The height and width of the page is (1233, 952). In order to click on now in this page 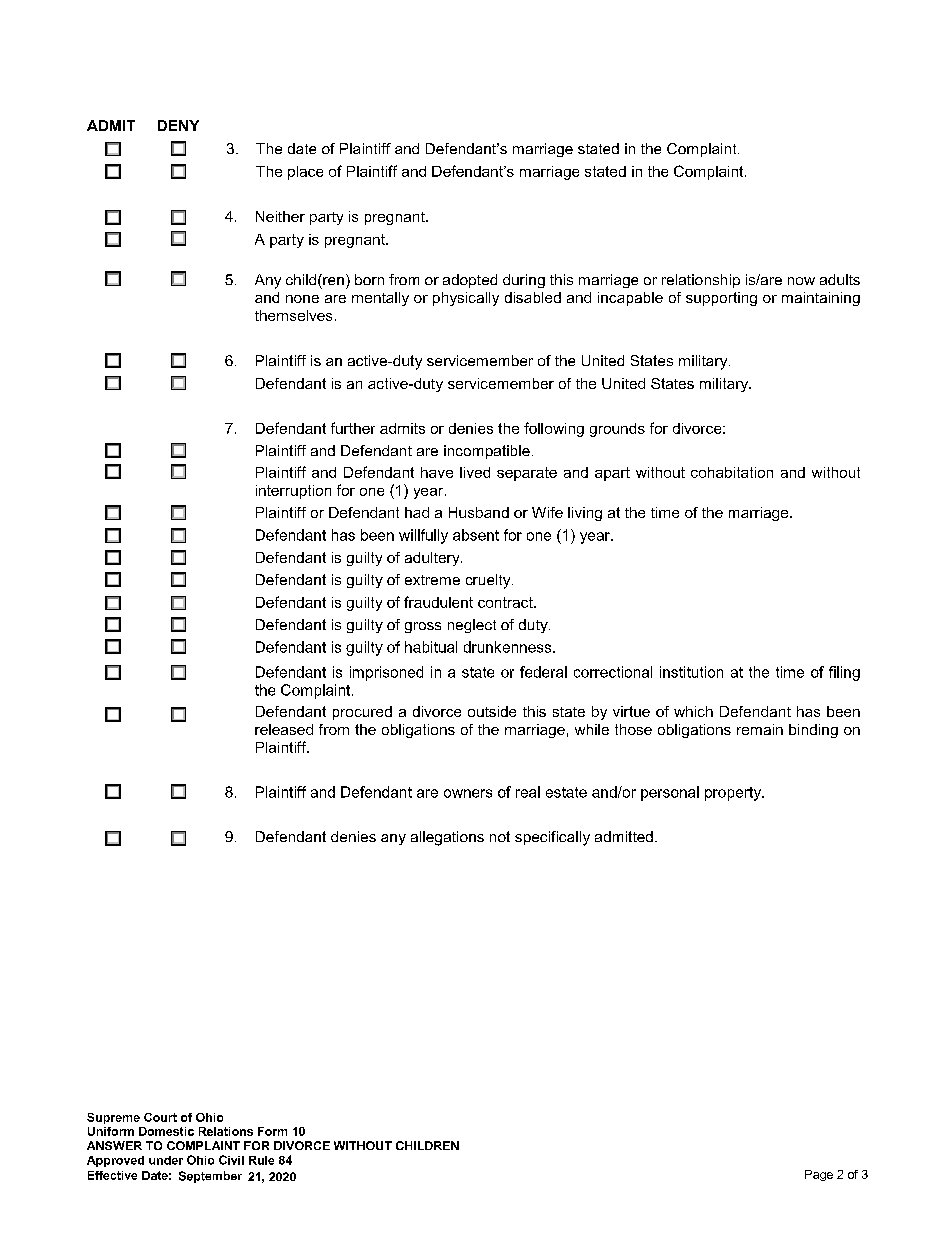, I will do `click(801, 281)`.
